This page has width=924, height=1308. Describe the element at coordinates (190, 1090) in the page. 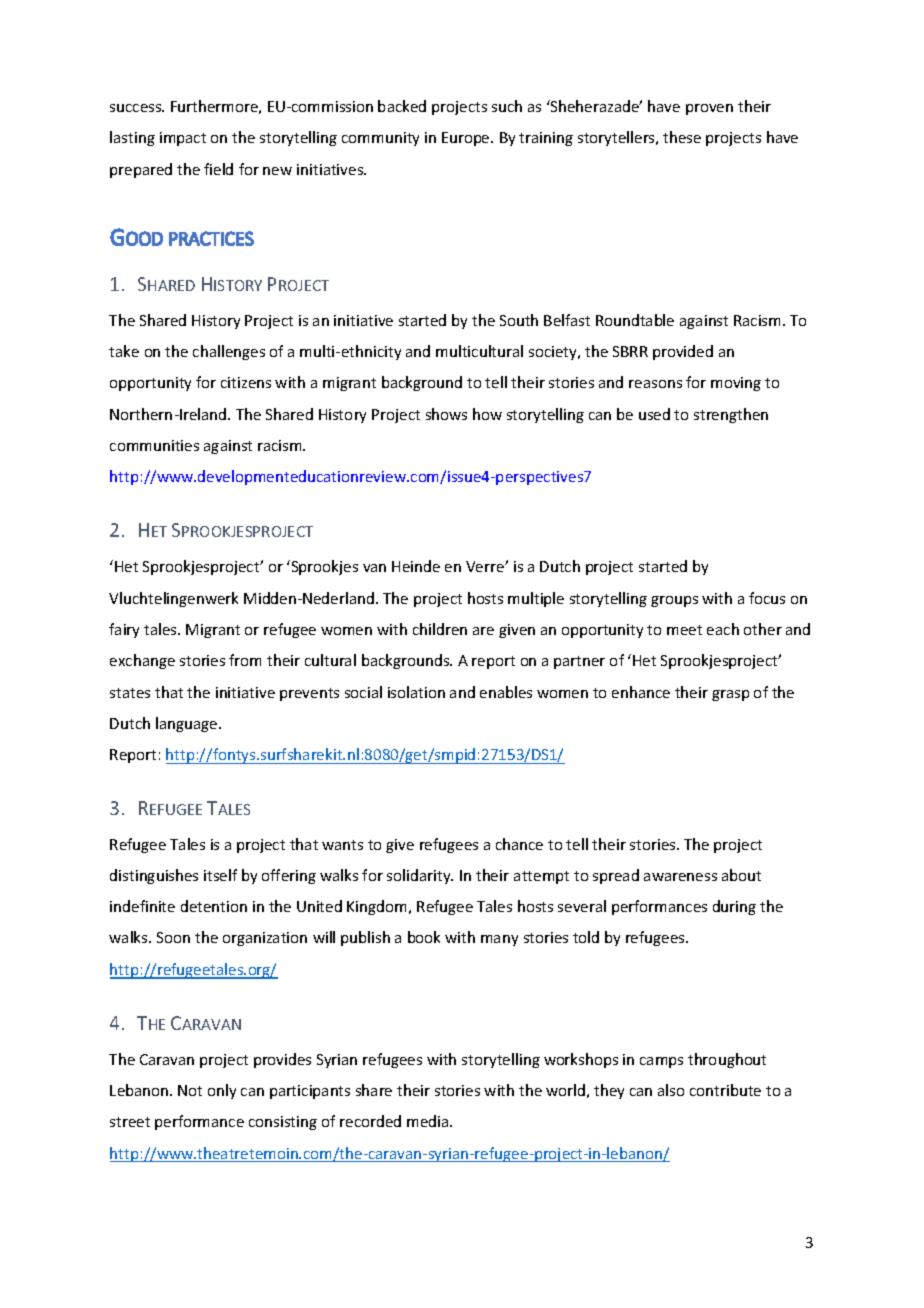

I see `Not` at that location.
